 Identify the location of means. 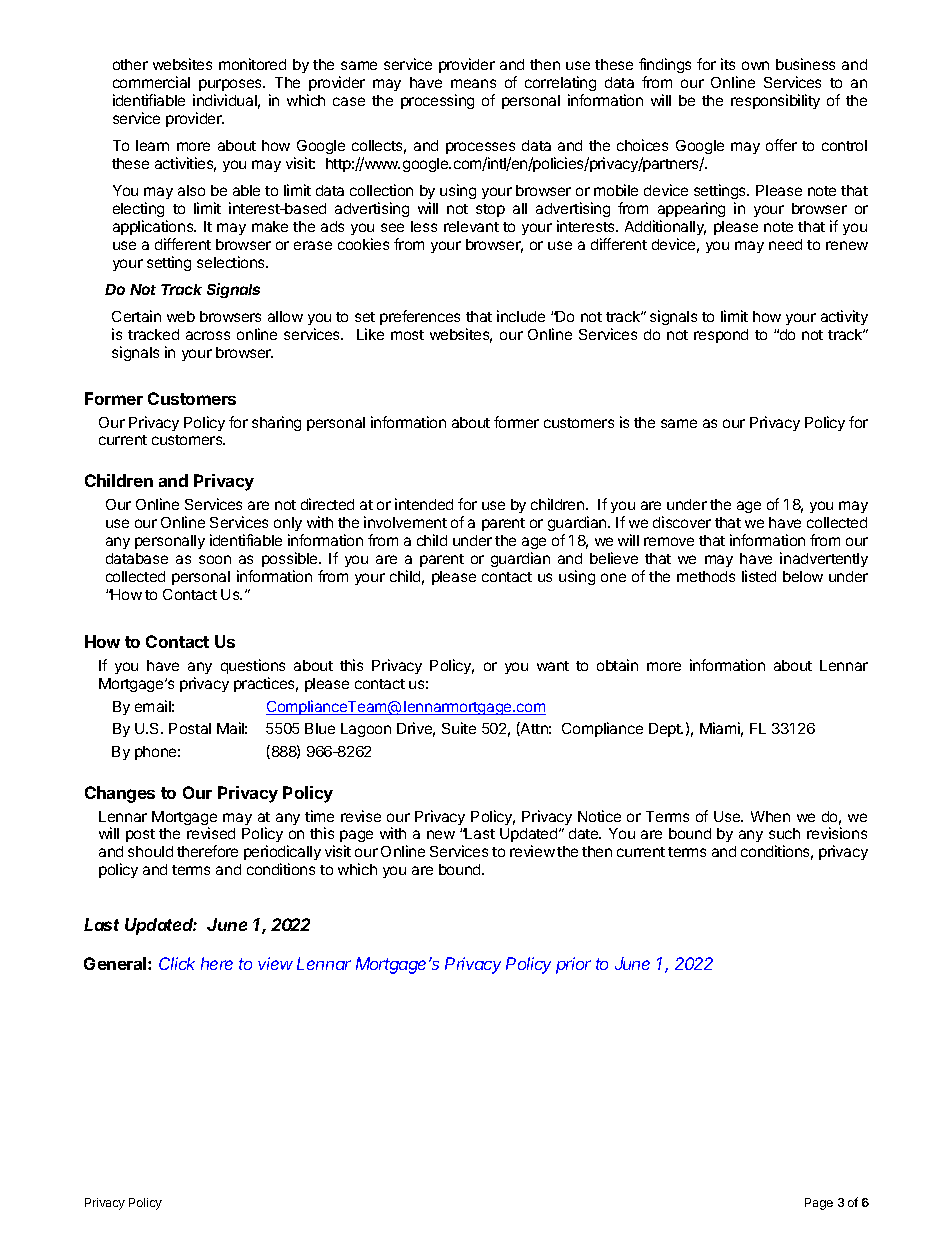
(473, 83).
